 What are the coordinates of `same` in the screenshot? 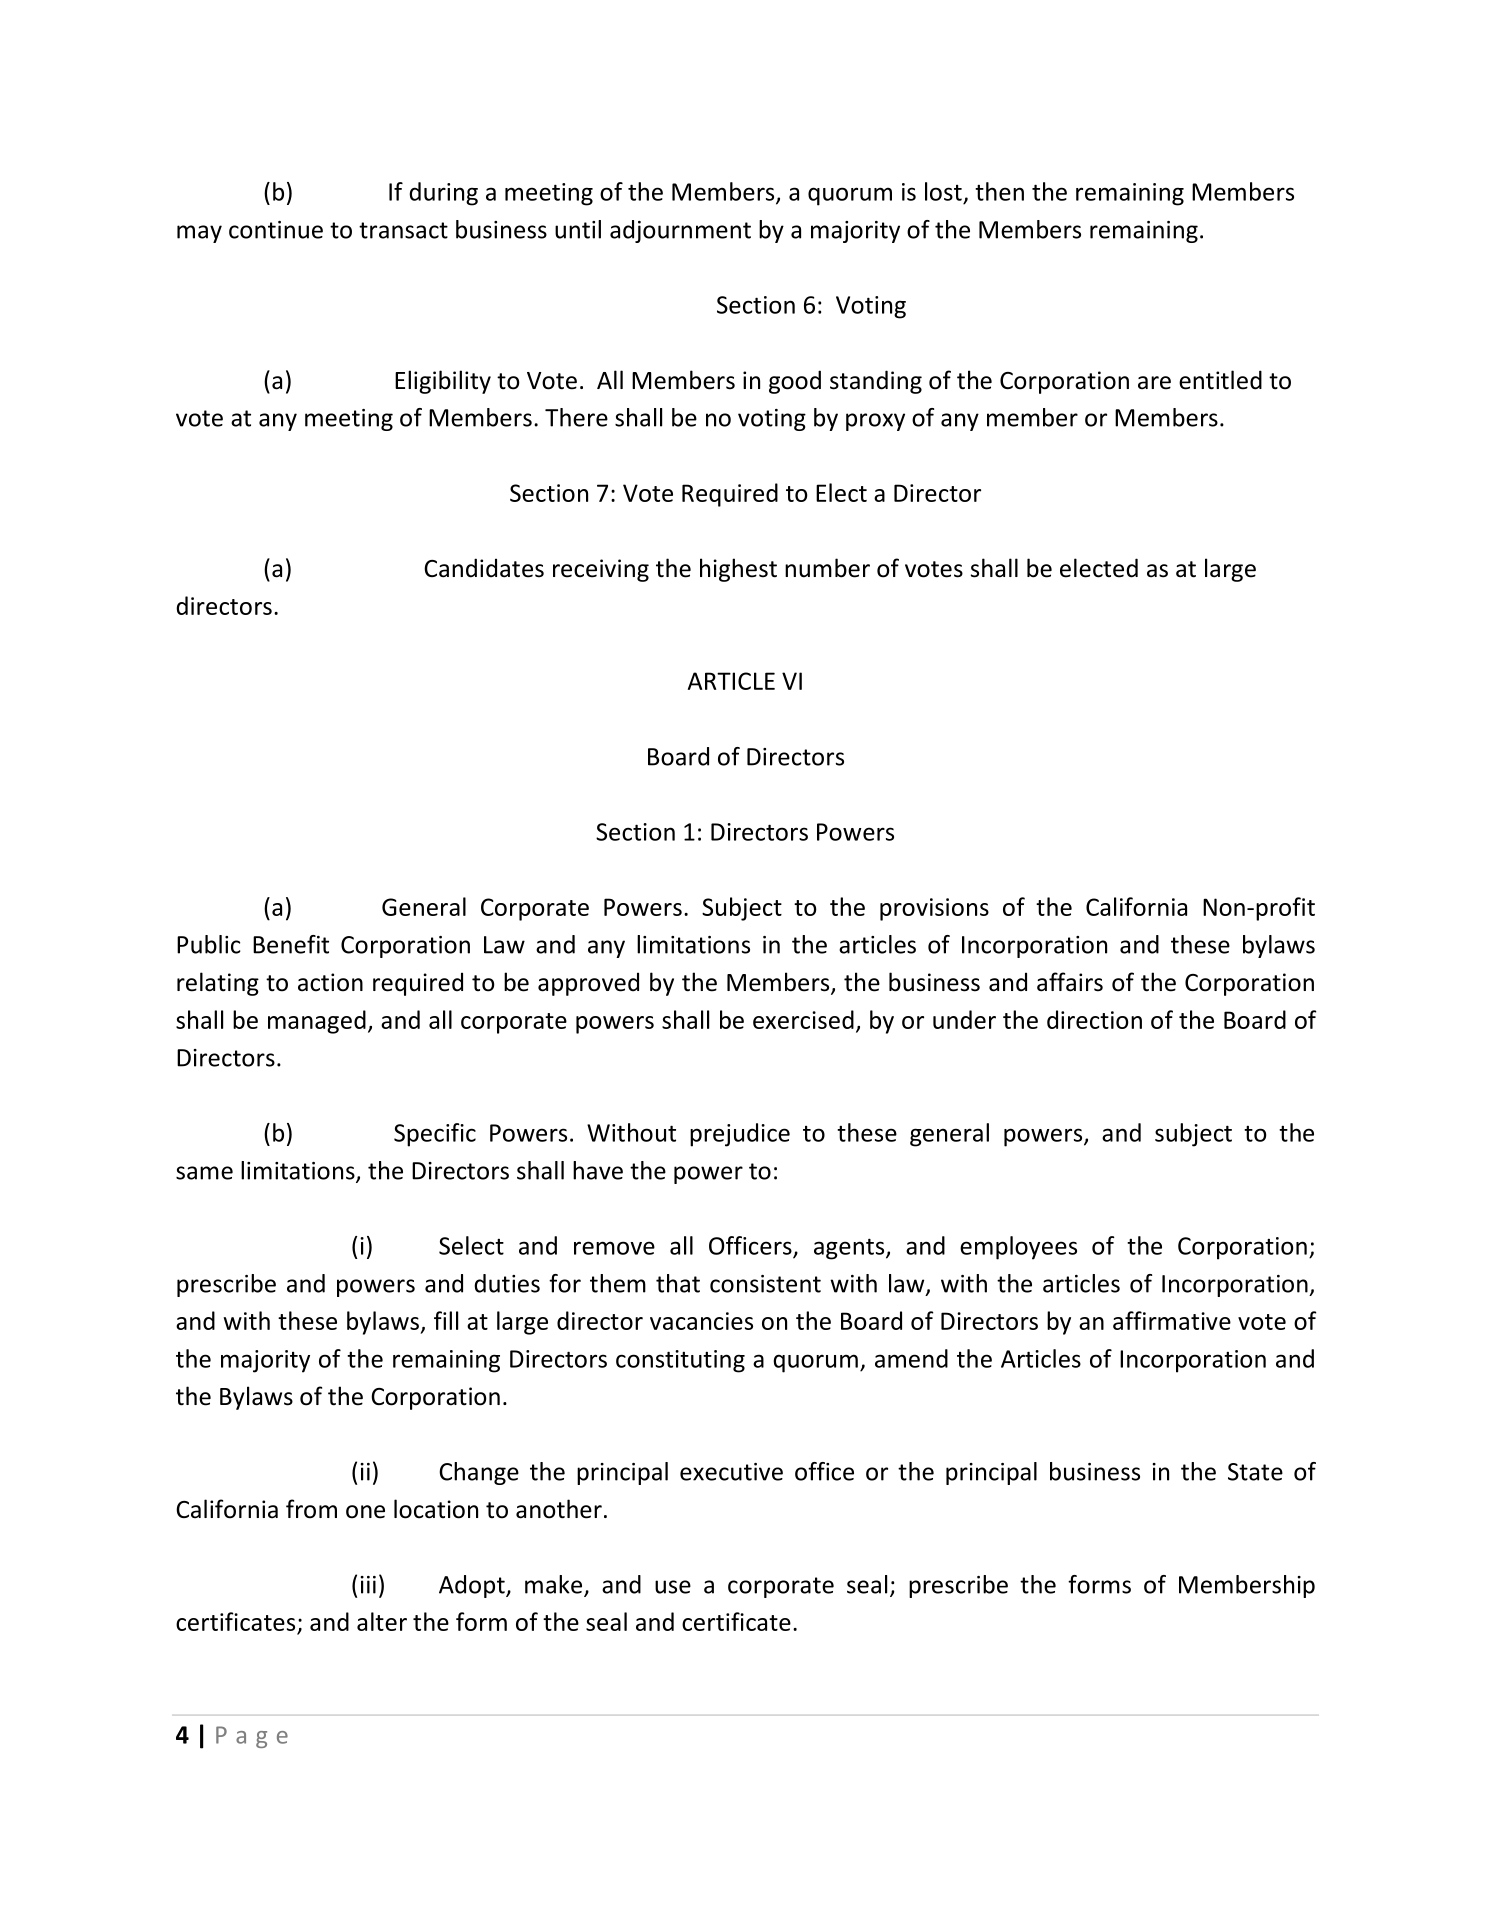 It's located at (204, 1173).
